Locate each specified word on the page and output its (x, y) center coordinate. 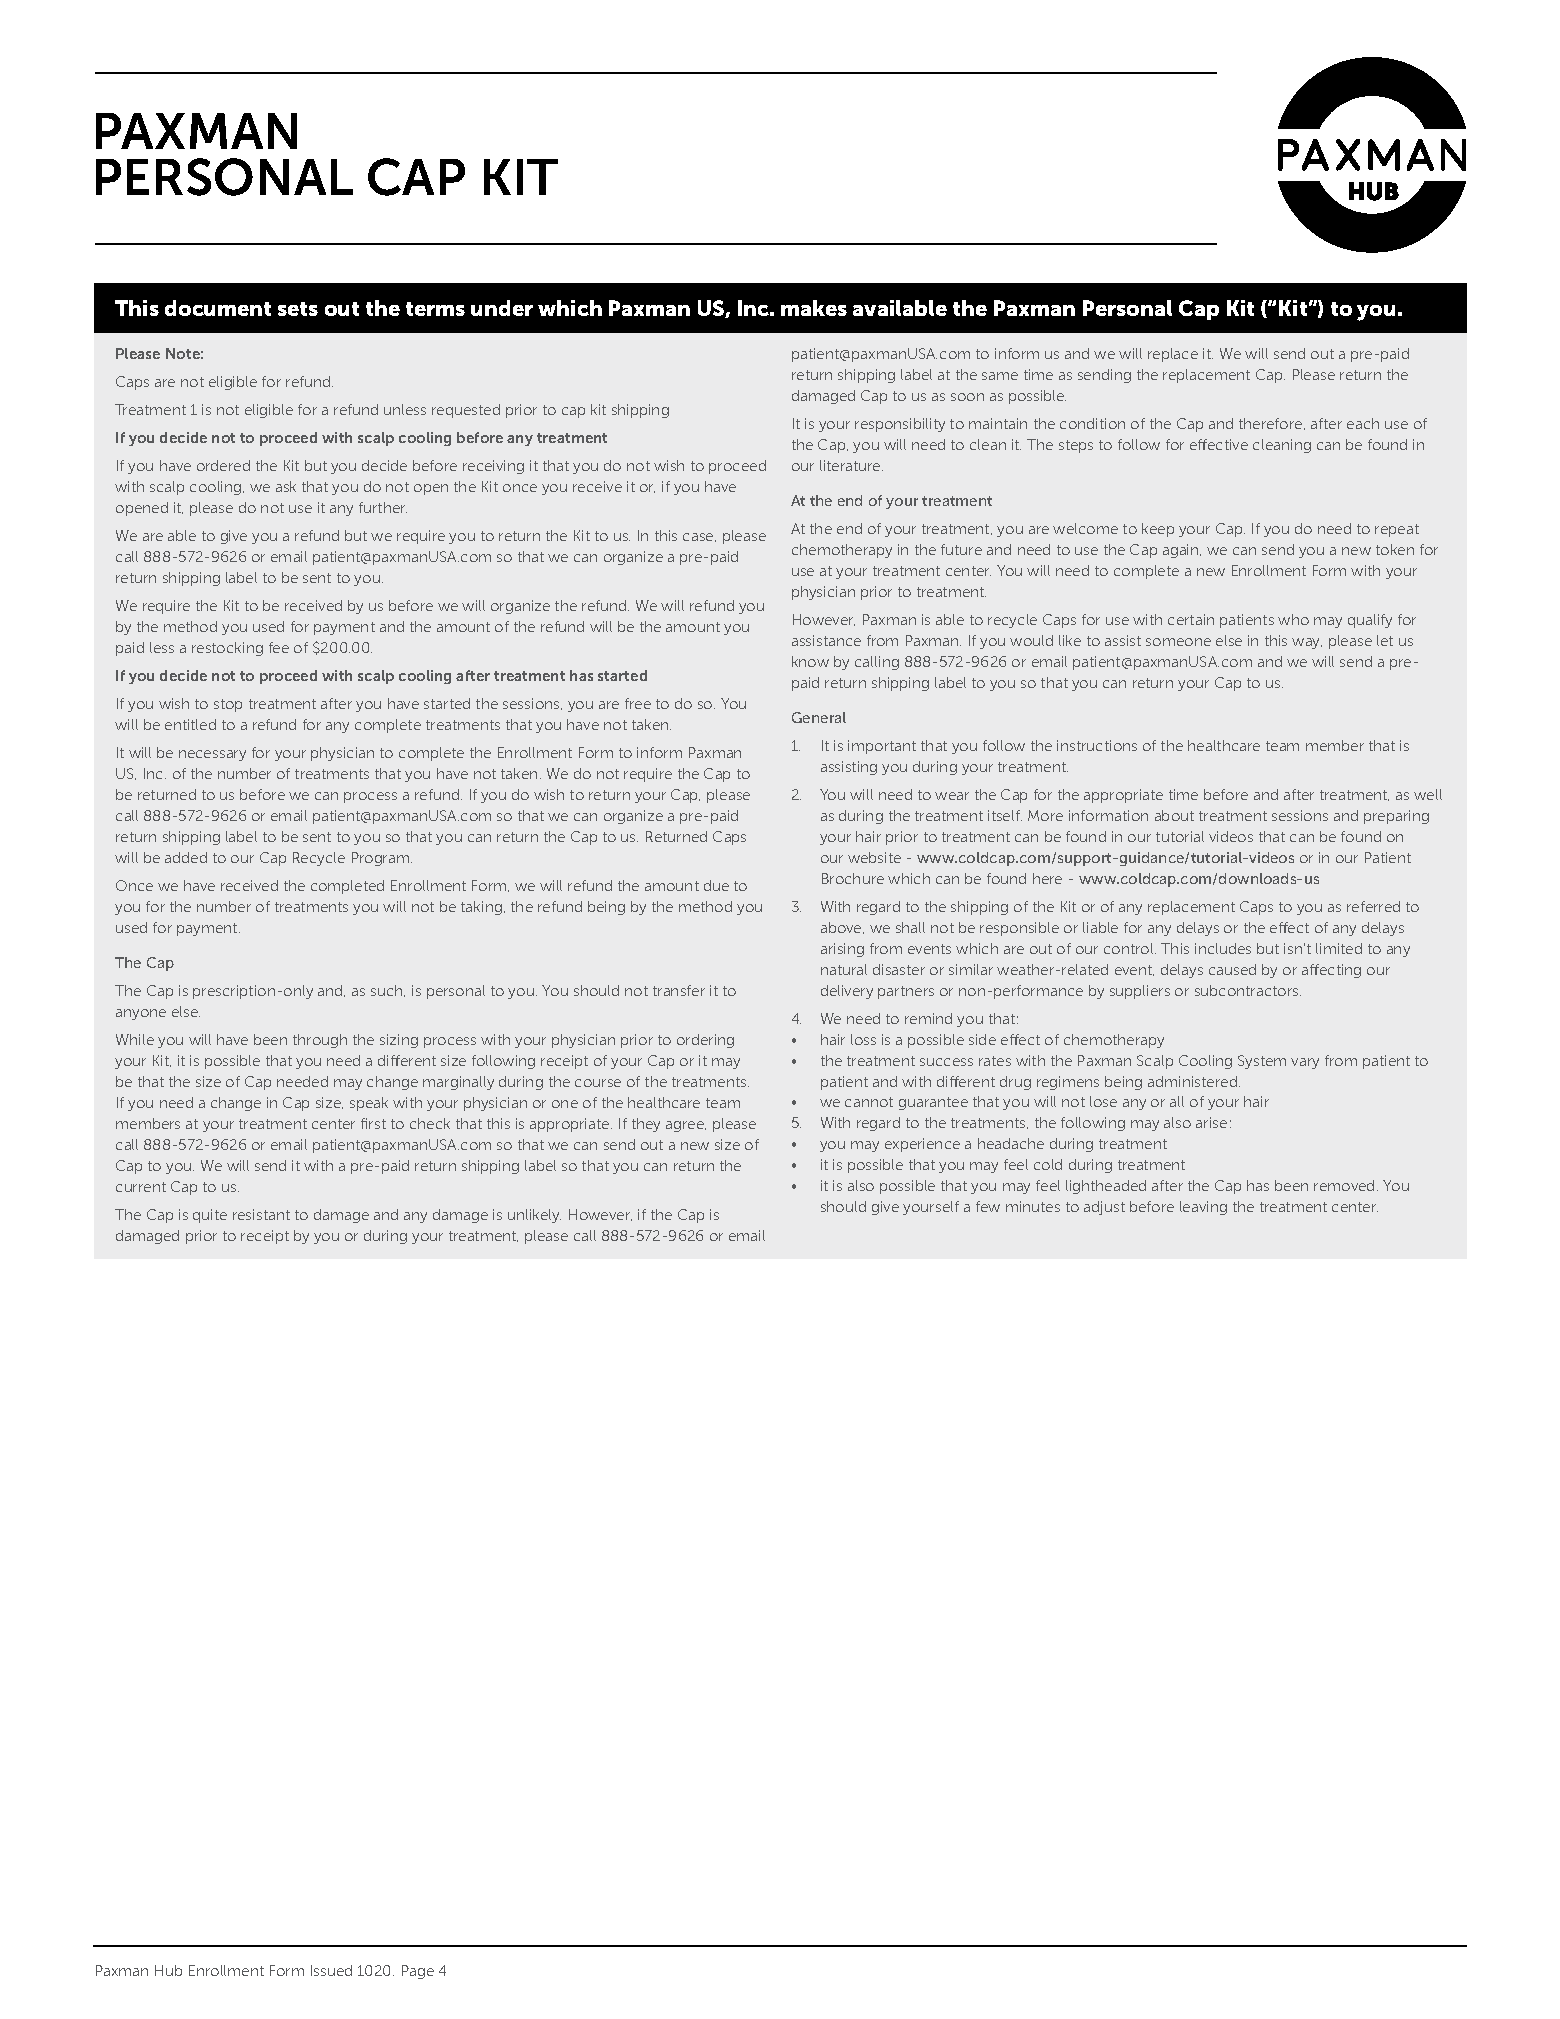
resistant (261, 1214)
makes (814, 308)
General (819, 717)
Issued (331, 1970)
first (373, 1123)
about (1174, 815)
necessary (212, 755)
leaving (1203, 1208)
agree (686, 1126)
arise (1211, 1122)
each (1363, 423)
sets (298, 309)
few (988, 1206)
